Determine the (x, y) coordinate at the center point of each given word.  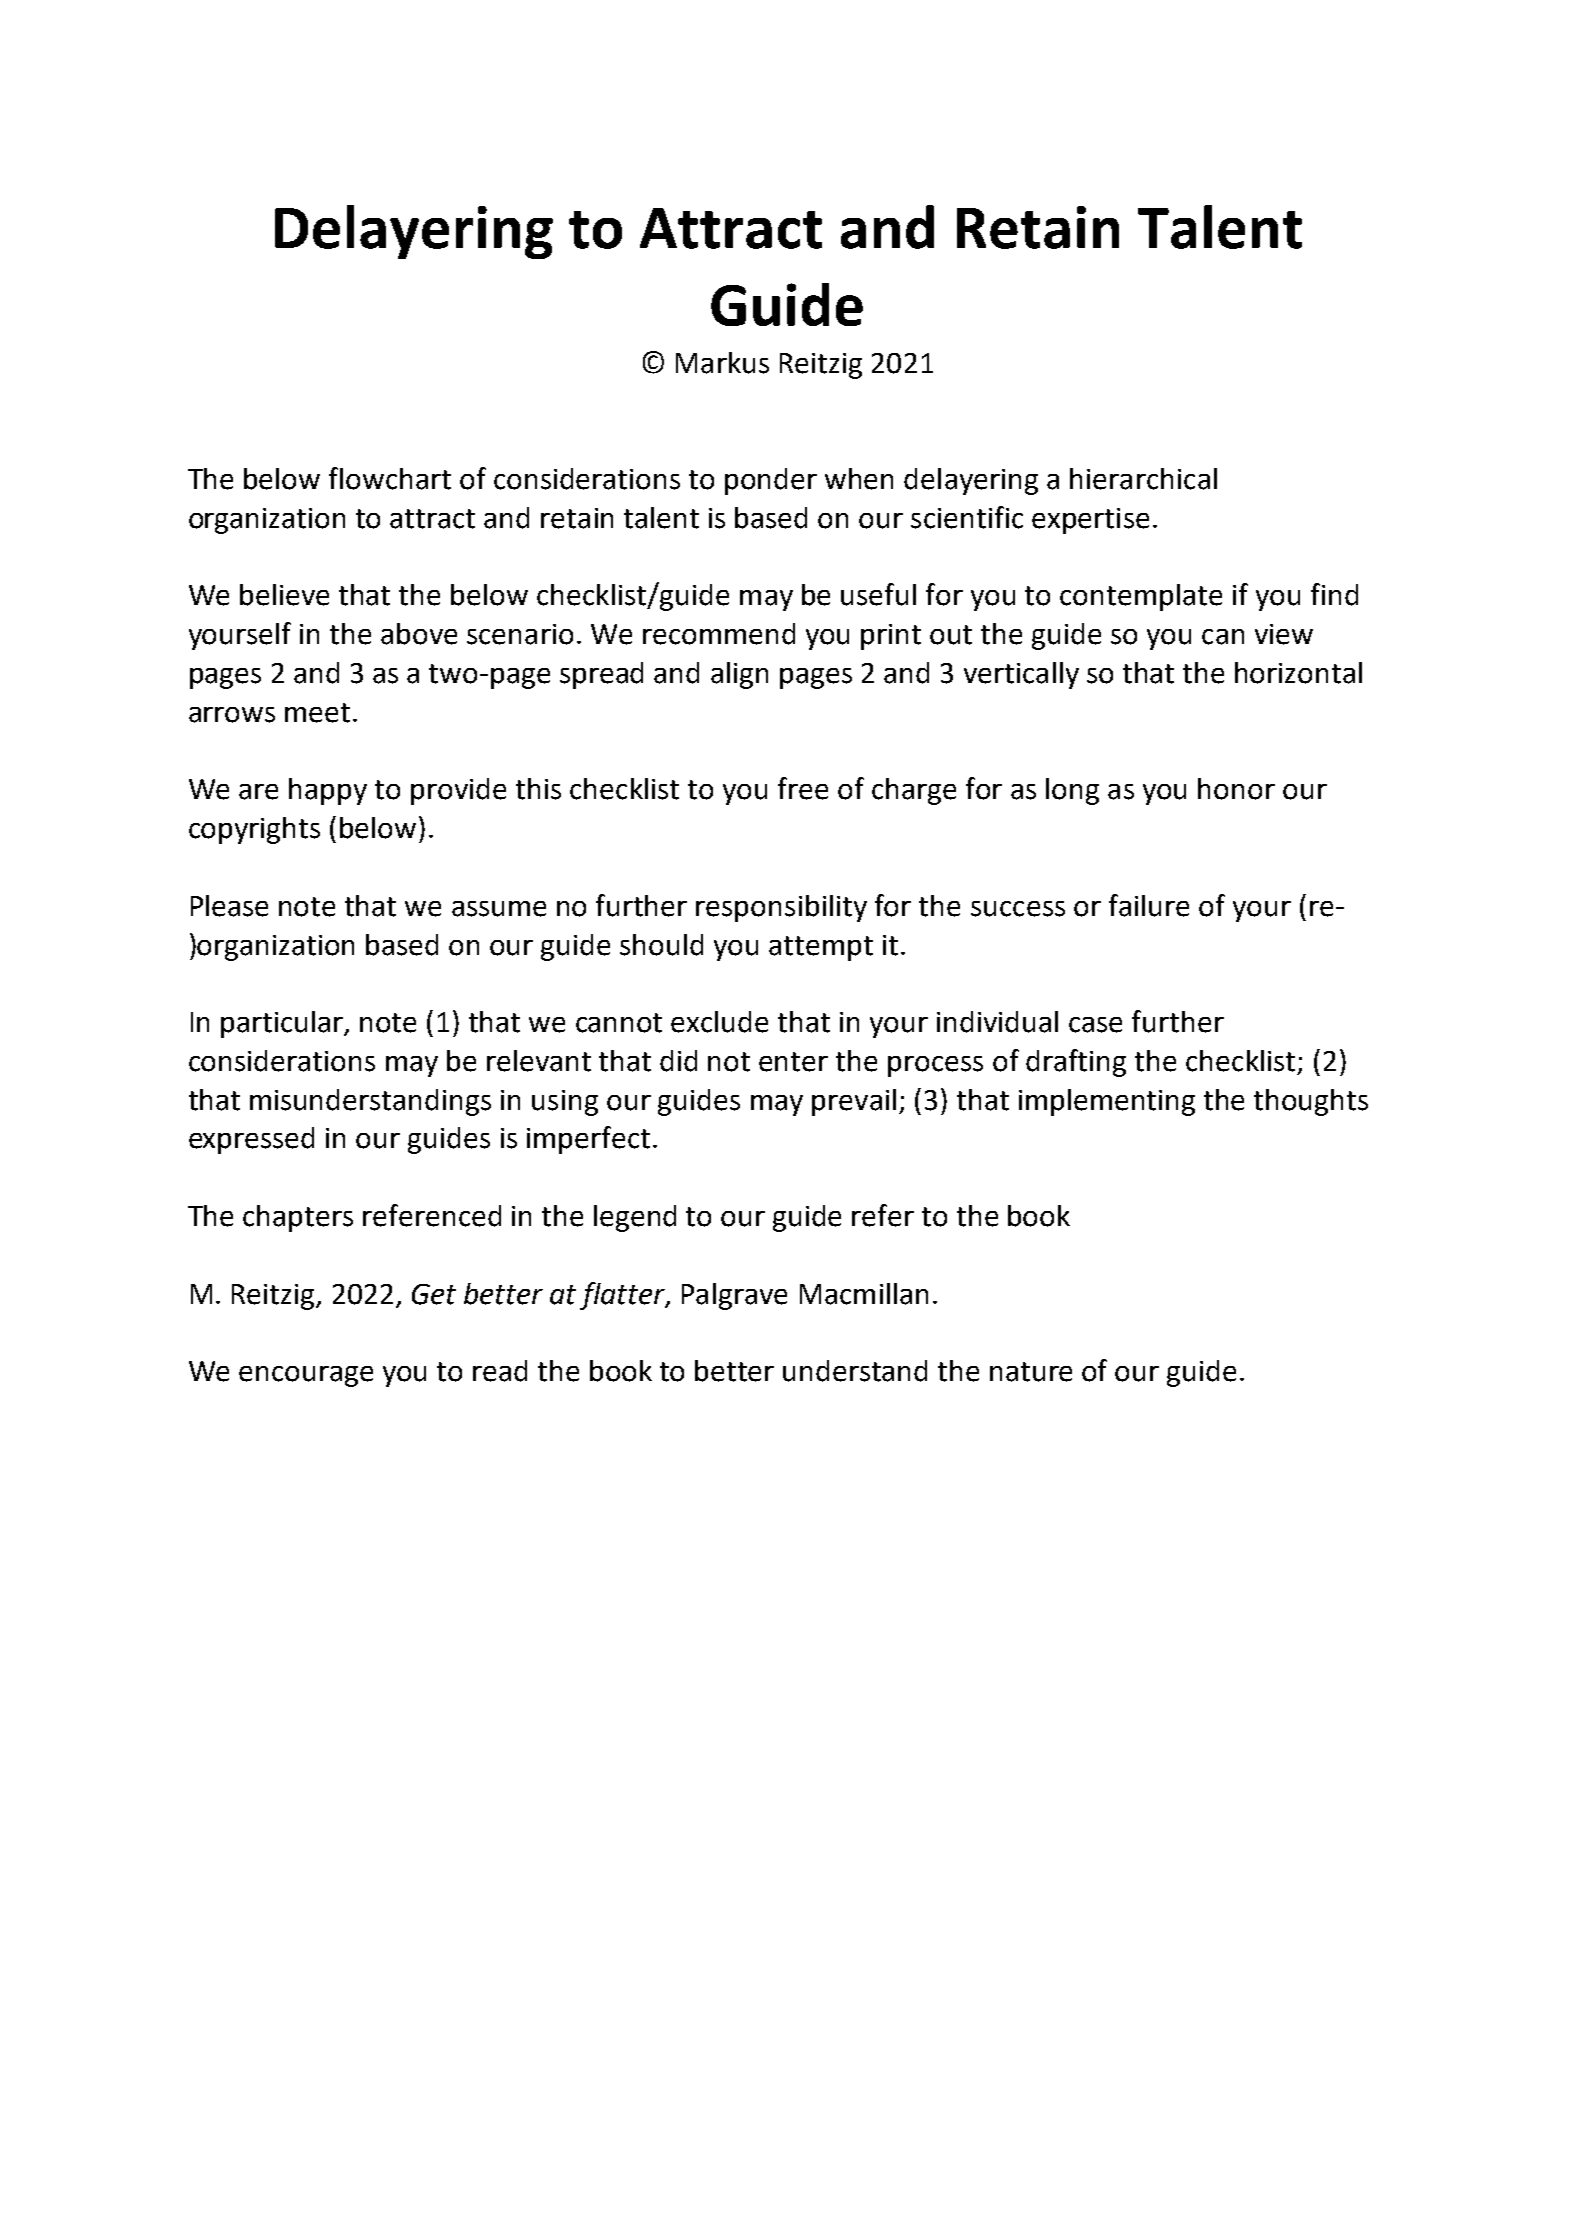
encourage (306, 1376)
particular (283, 1024)
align (739, 675)
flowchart (390, 478)
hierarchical (1143, 479)
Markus (722, 363)
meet (317, 713)
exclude (719, 1022)
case (1095, 1025)
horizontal (1298, 673)
